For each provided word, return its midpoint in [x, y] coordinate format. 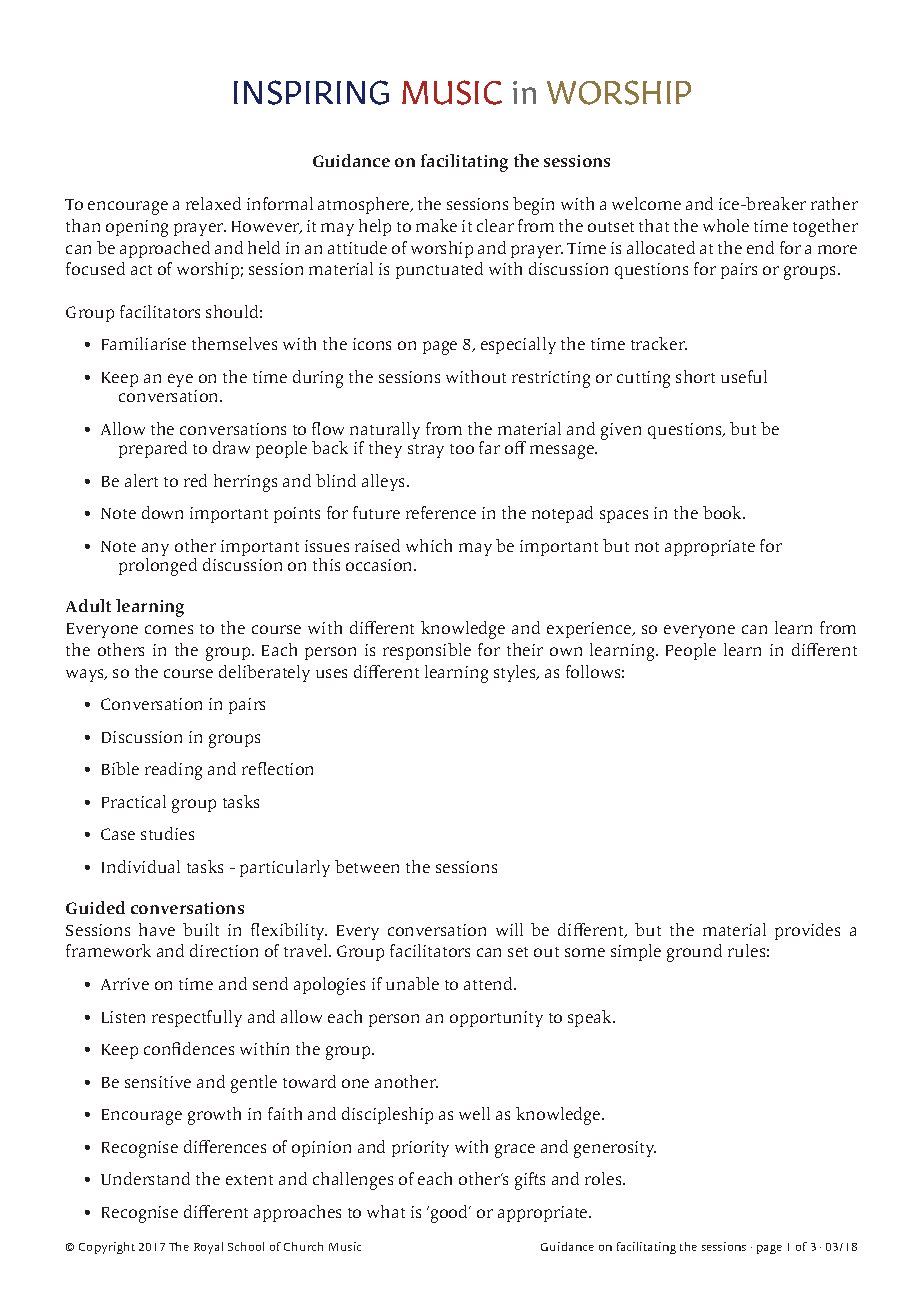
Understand [145, 1178]
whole [726, 225]
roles [604, 1178]
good [449, 1214]
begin [533, 206]
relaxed [213, 203]
